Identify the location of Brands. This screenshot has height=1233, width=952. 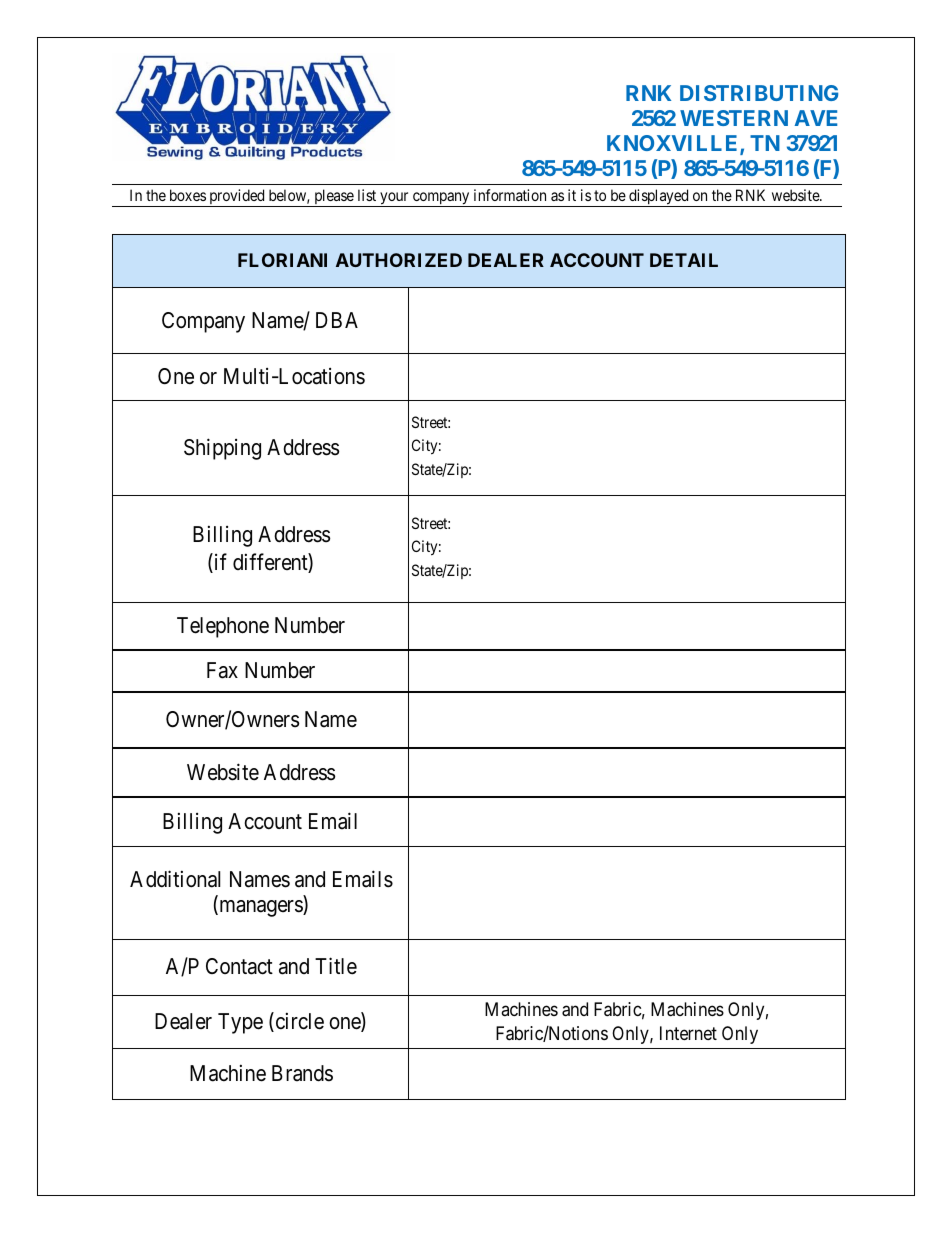
(302, 1073).
